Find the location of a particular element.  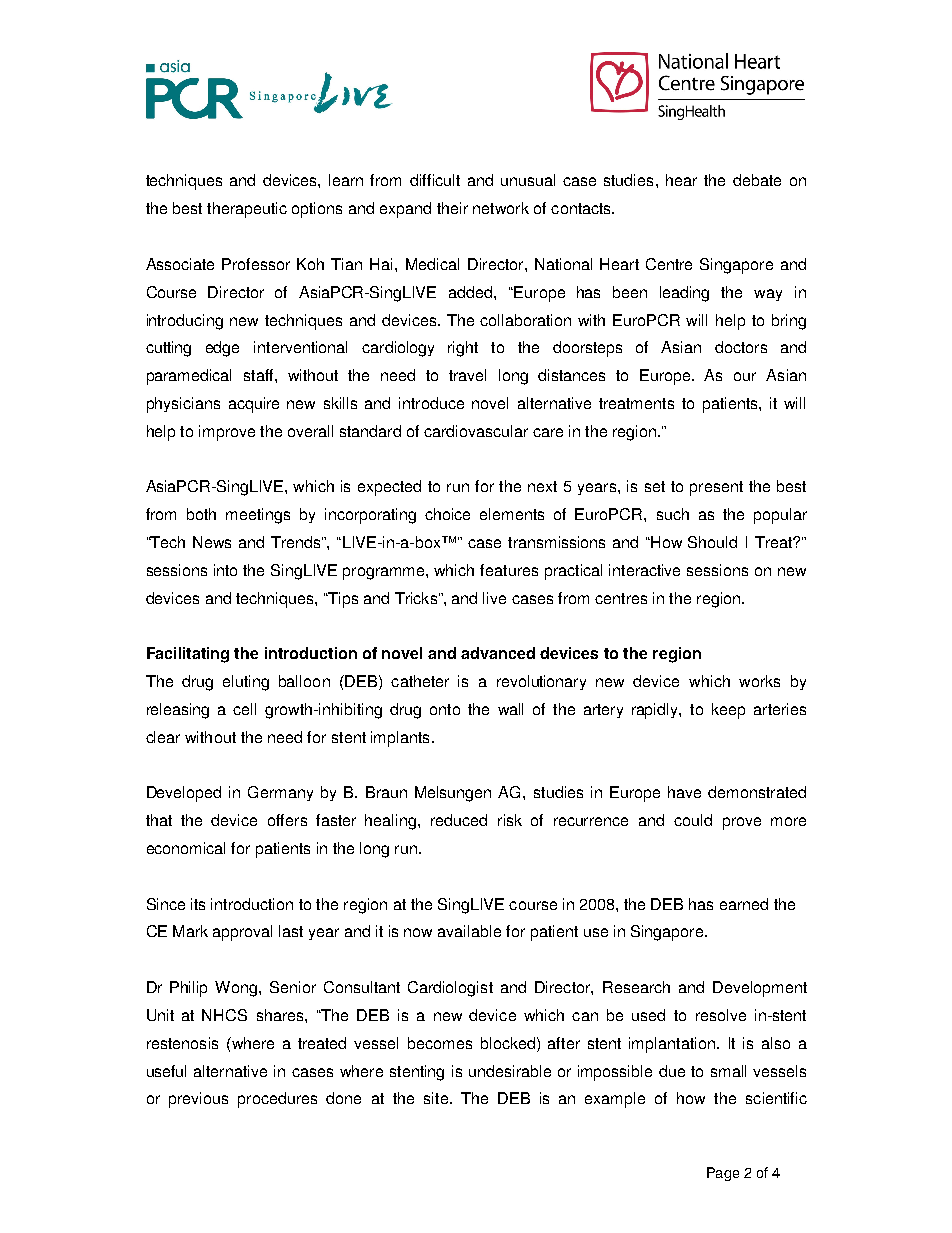

Page is located at coordinates (723, 1174).
